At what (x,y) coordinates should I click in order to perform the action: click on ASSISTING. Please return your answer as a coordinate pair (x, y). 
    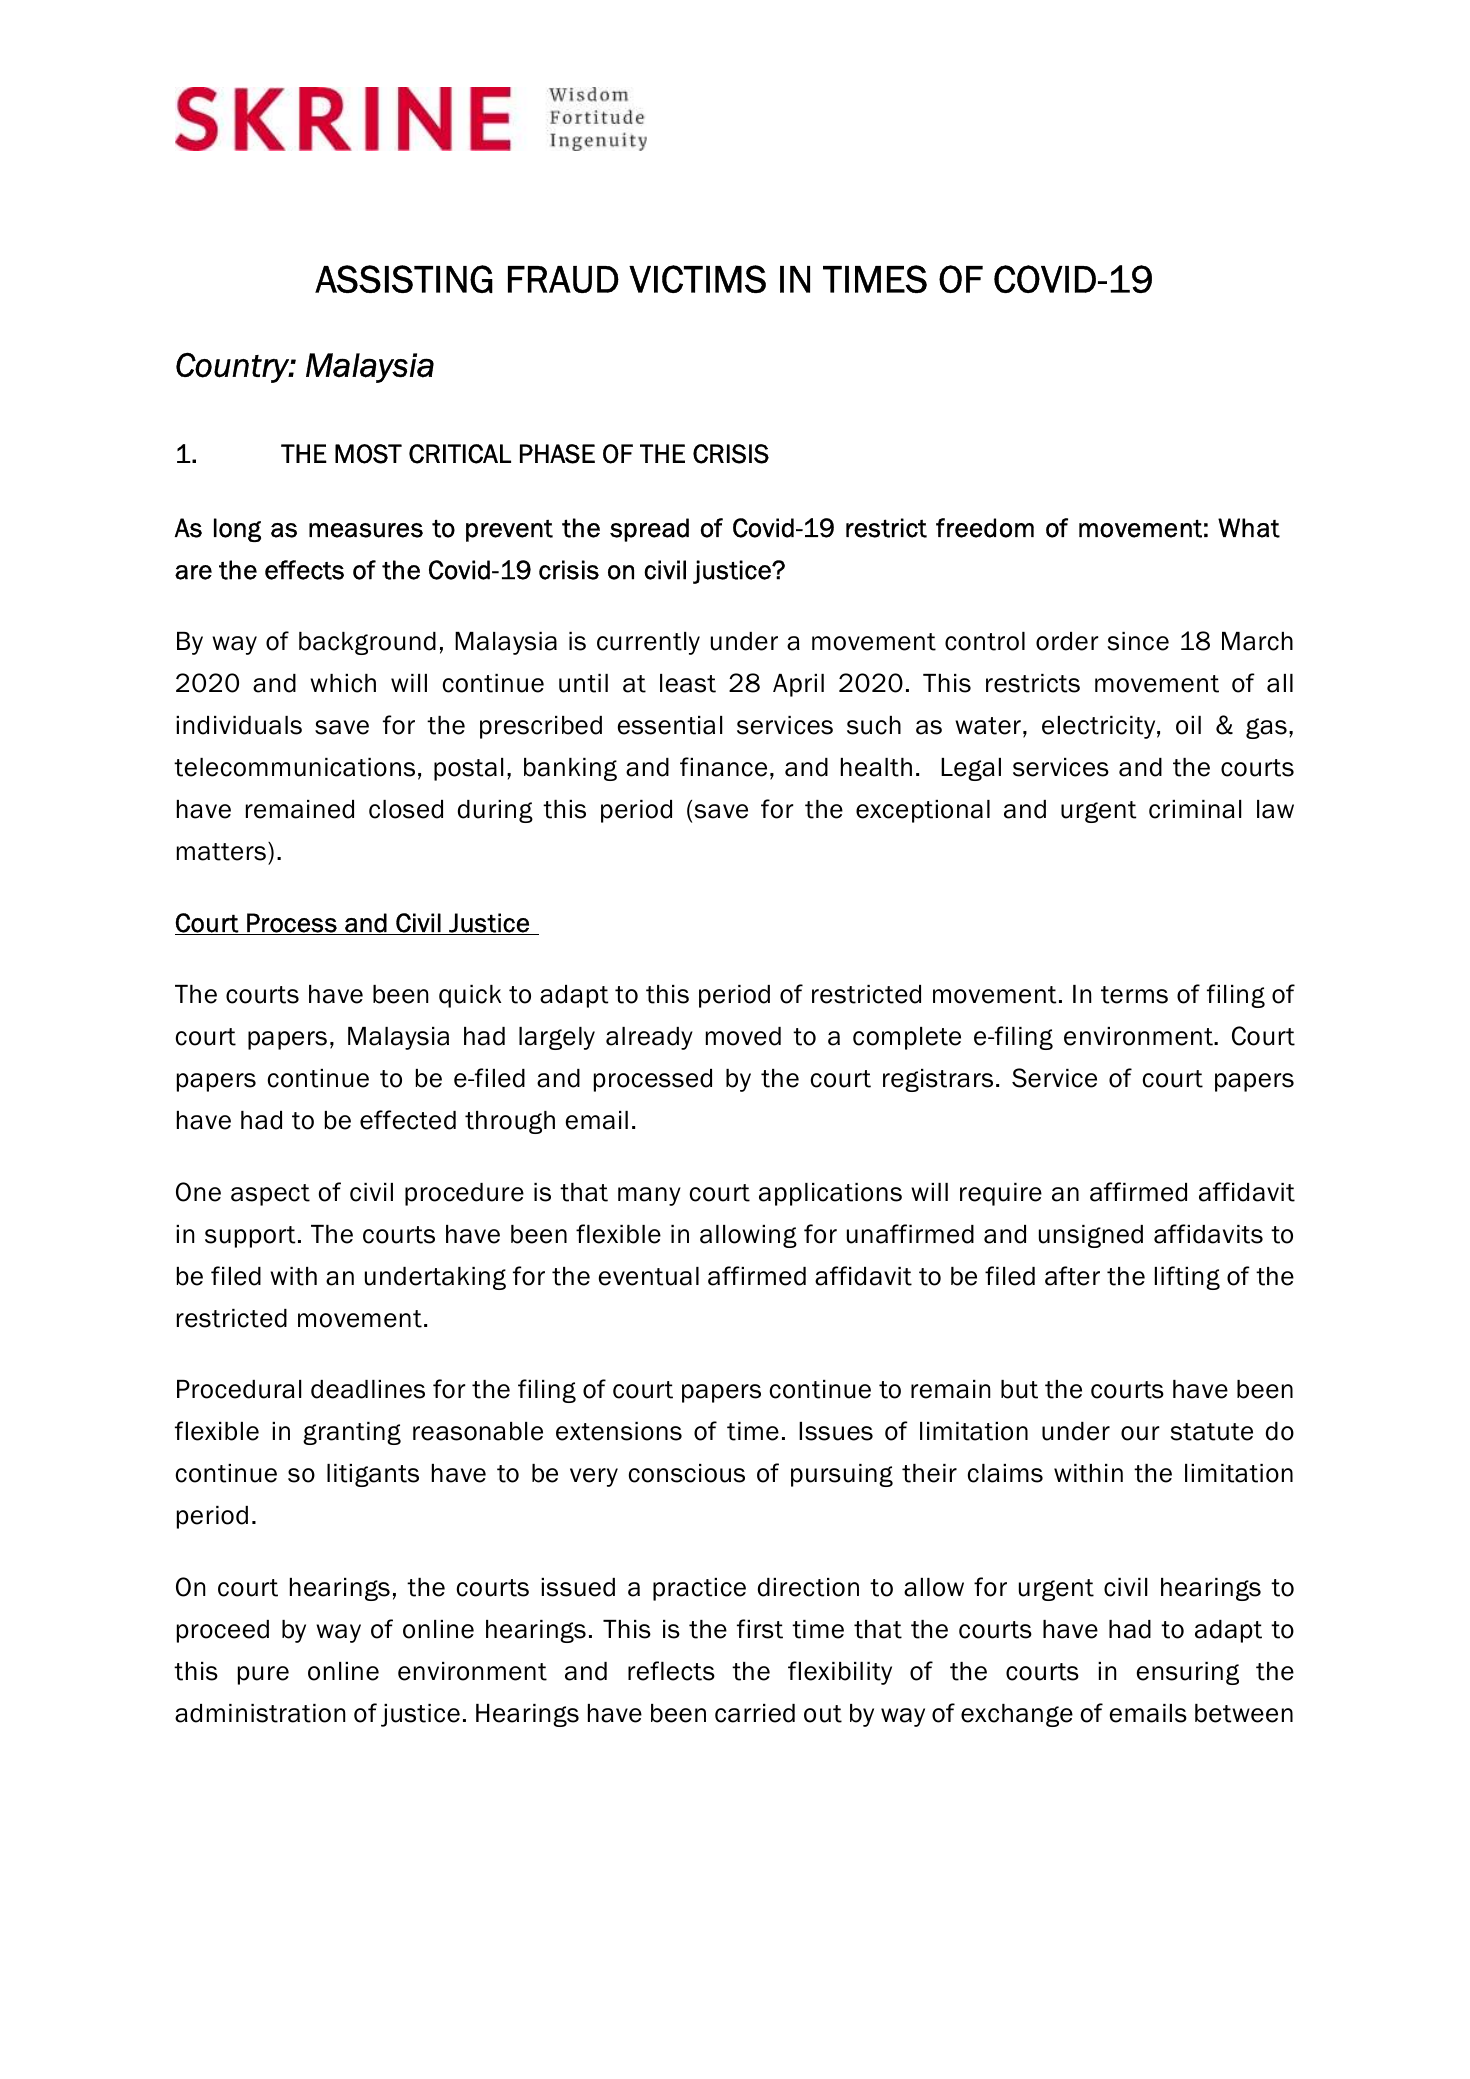
    Looking at the image, I should click on (404, 279).
